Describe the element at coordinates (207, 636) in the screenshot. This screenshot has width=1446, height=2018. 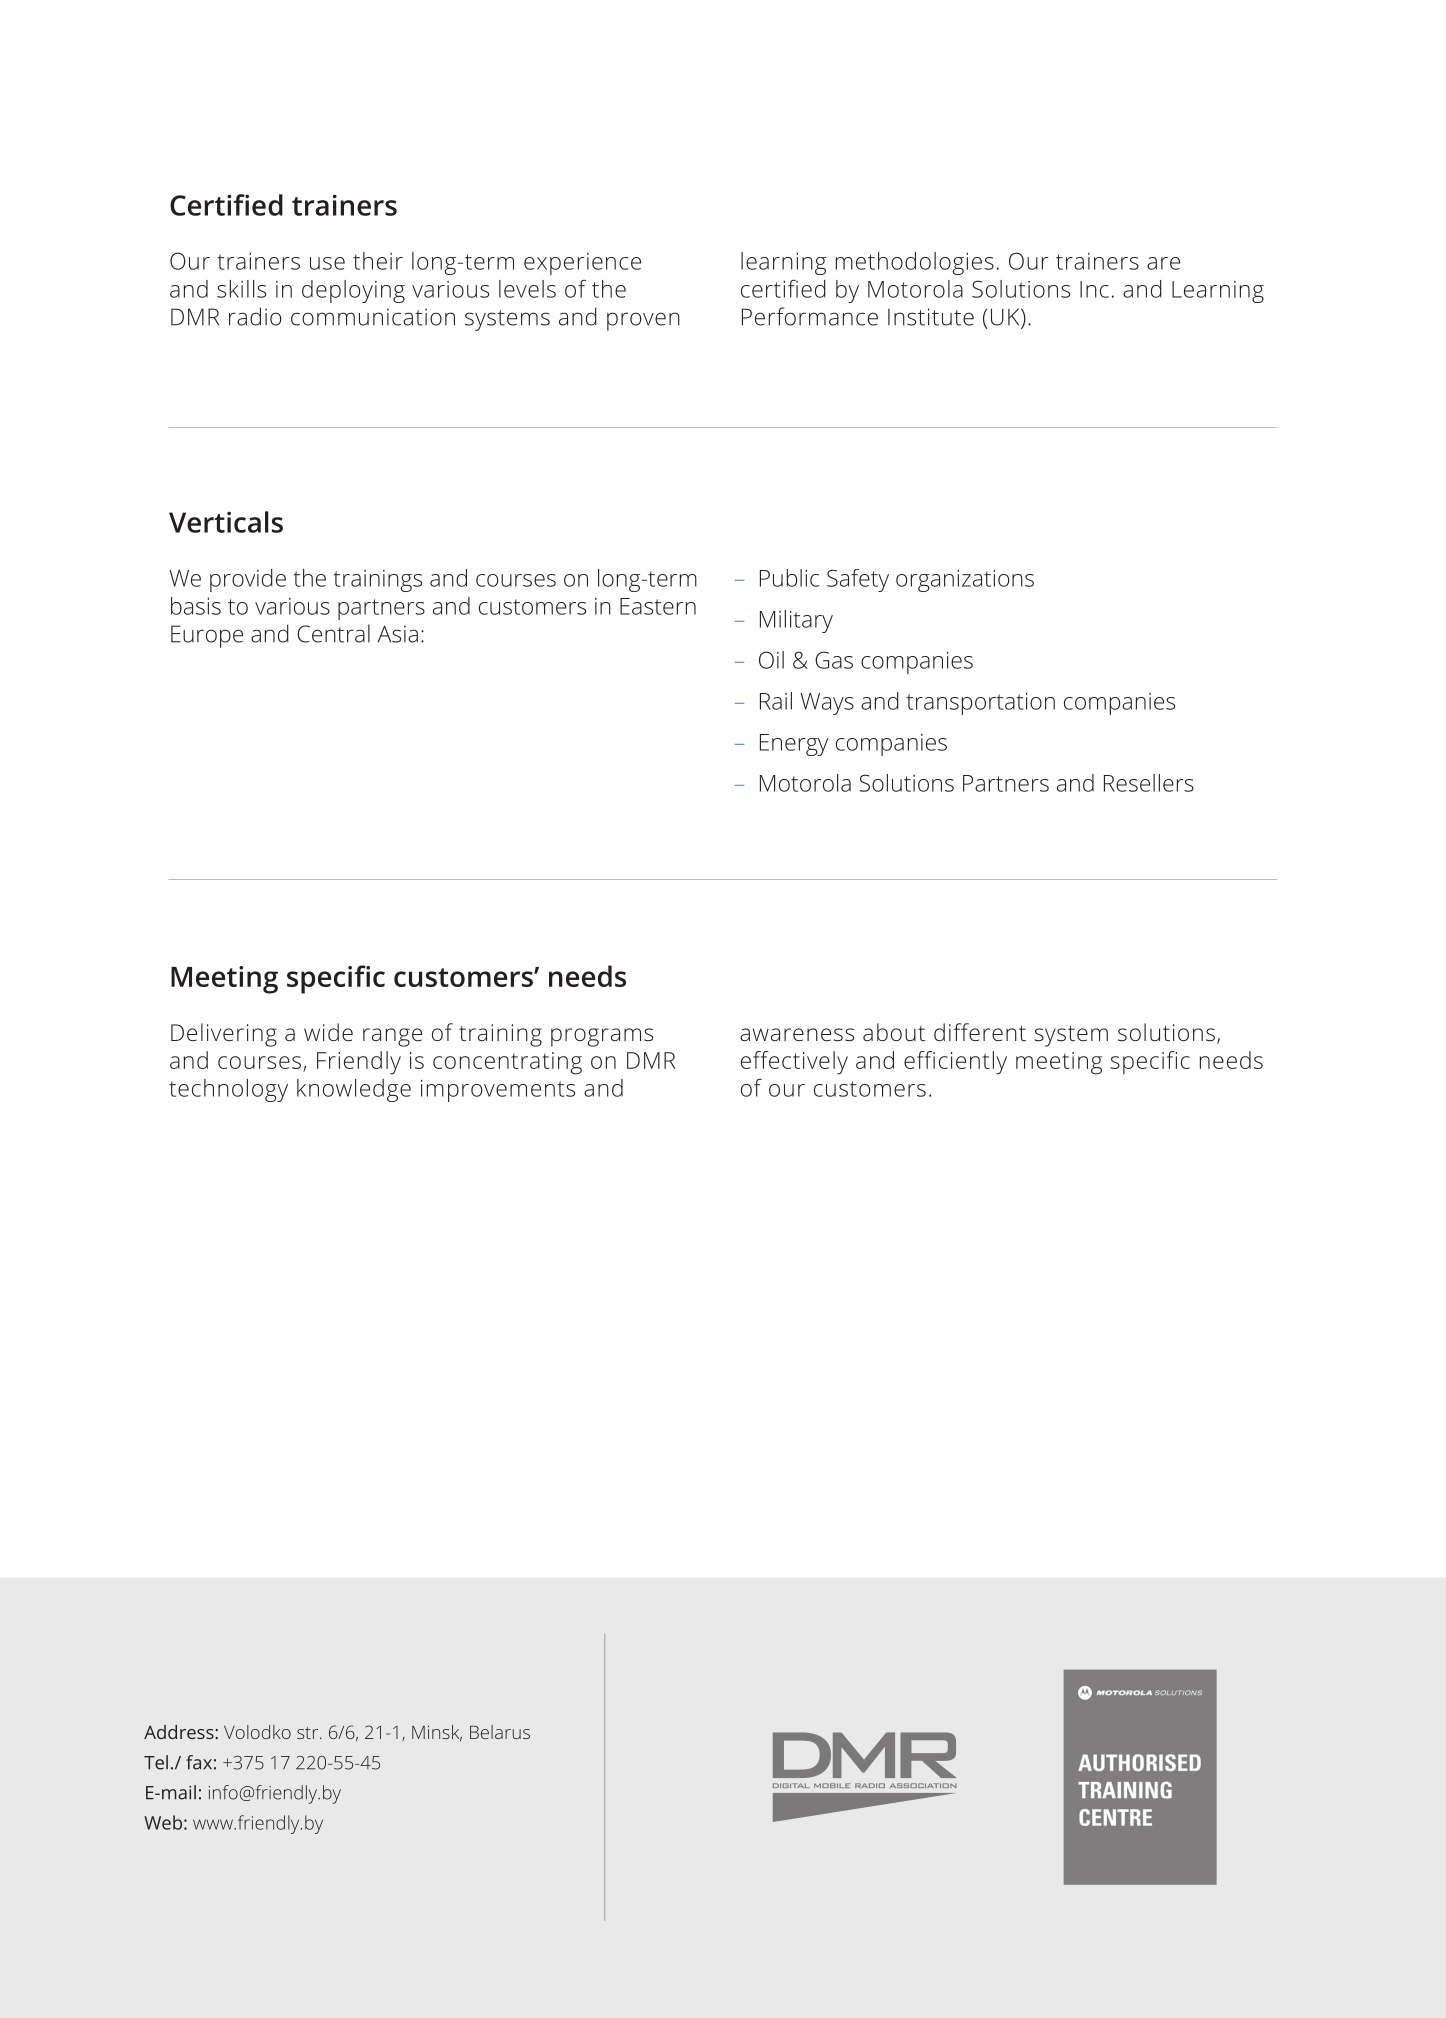
I see `Europe` at that location.
